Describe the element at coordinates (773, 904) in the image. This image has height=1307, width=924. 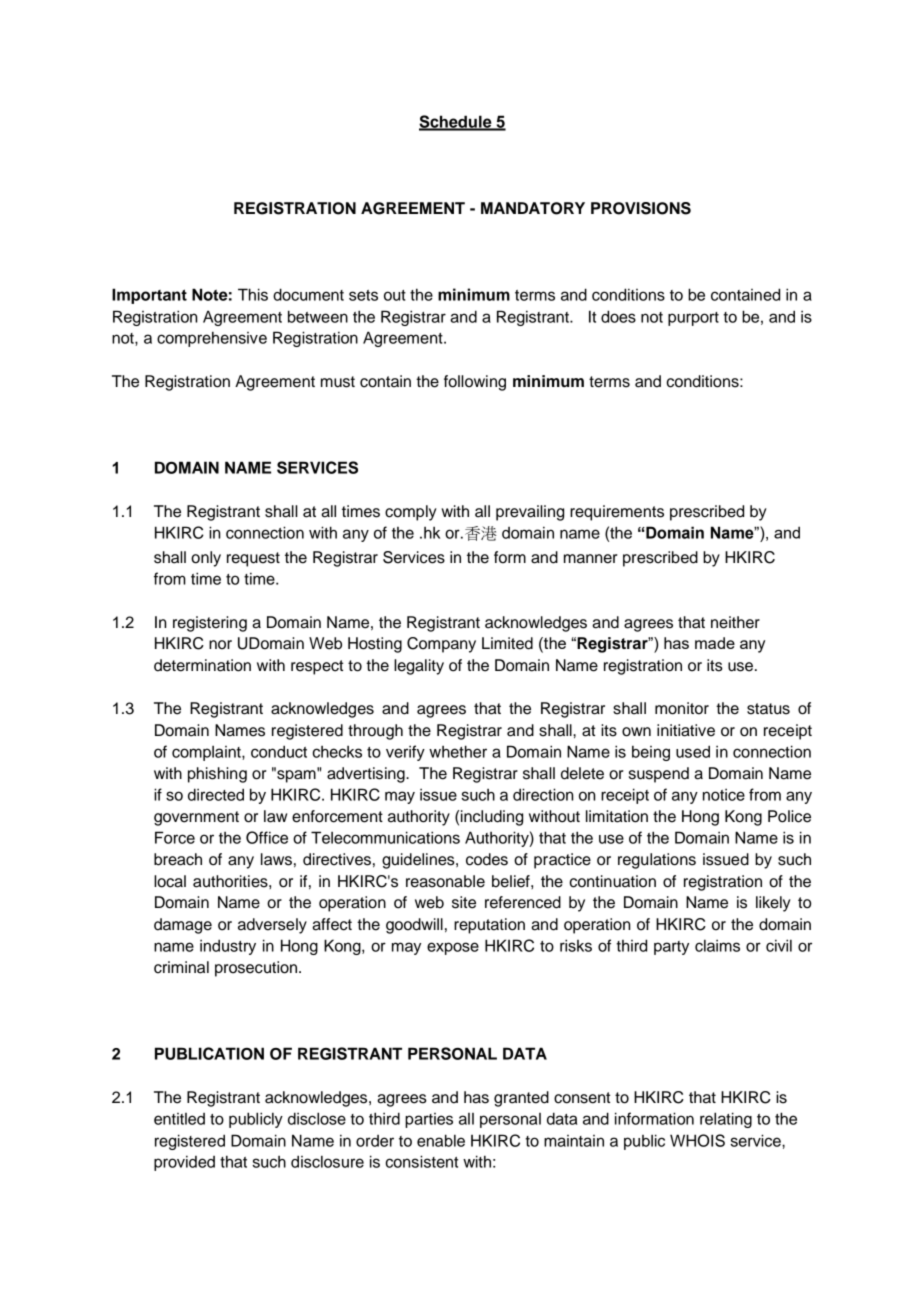
I see `likely` at that location.
